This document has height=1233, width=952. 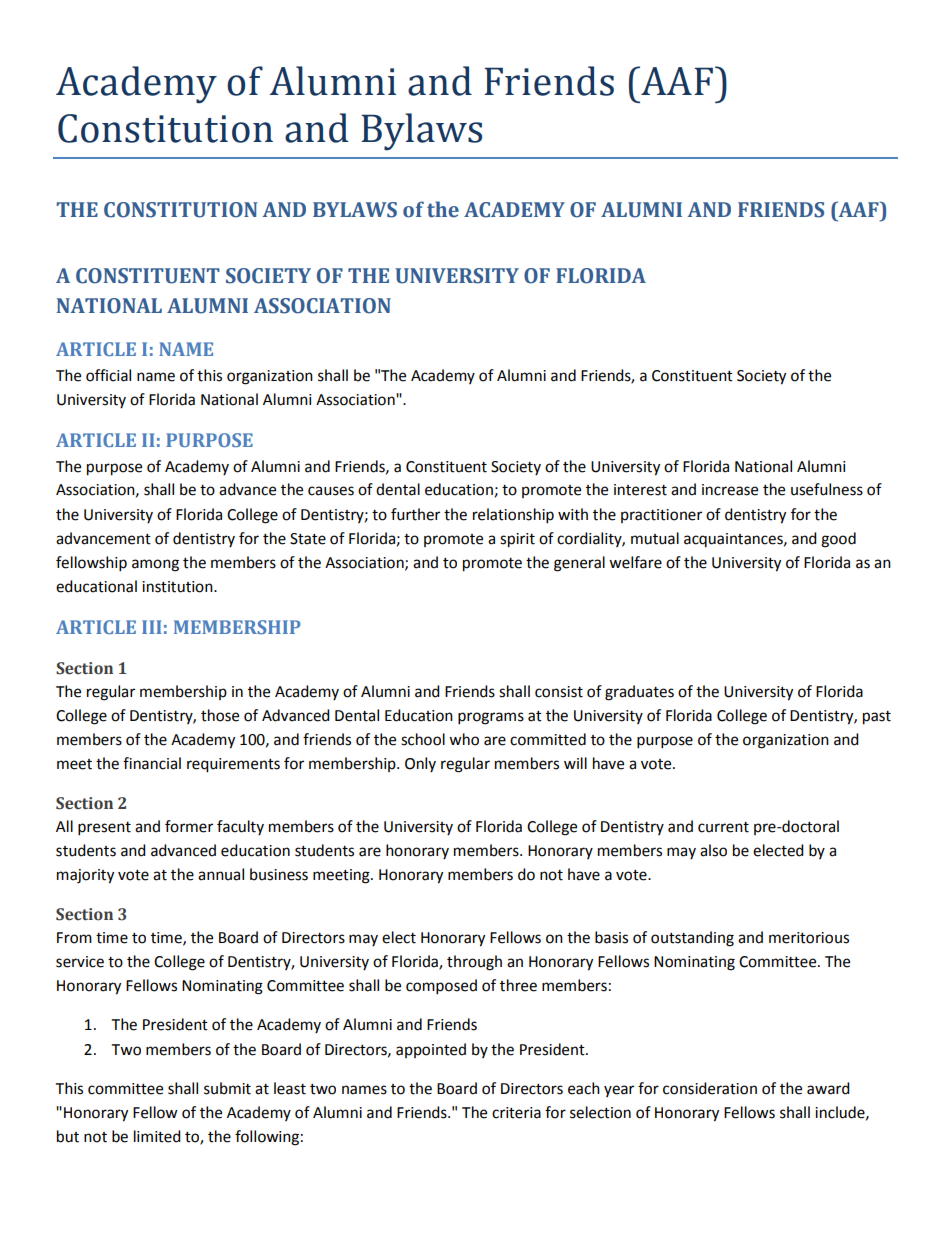 What do you see at coordinates (152, 763) in the document?
I see `financial` at bounding box center [152, 763].
